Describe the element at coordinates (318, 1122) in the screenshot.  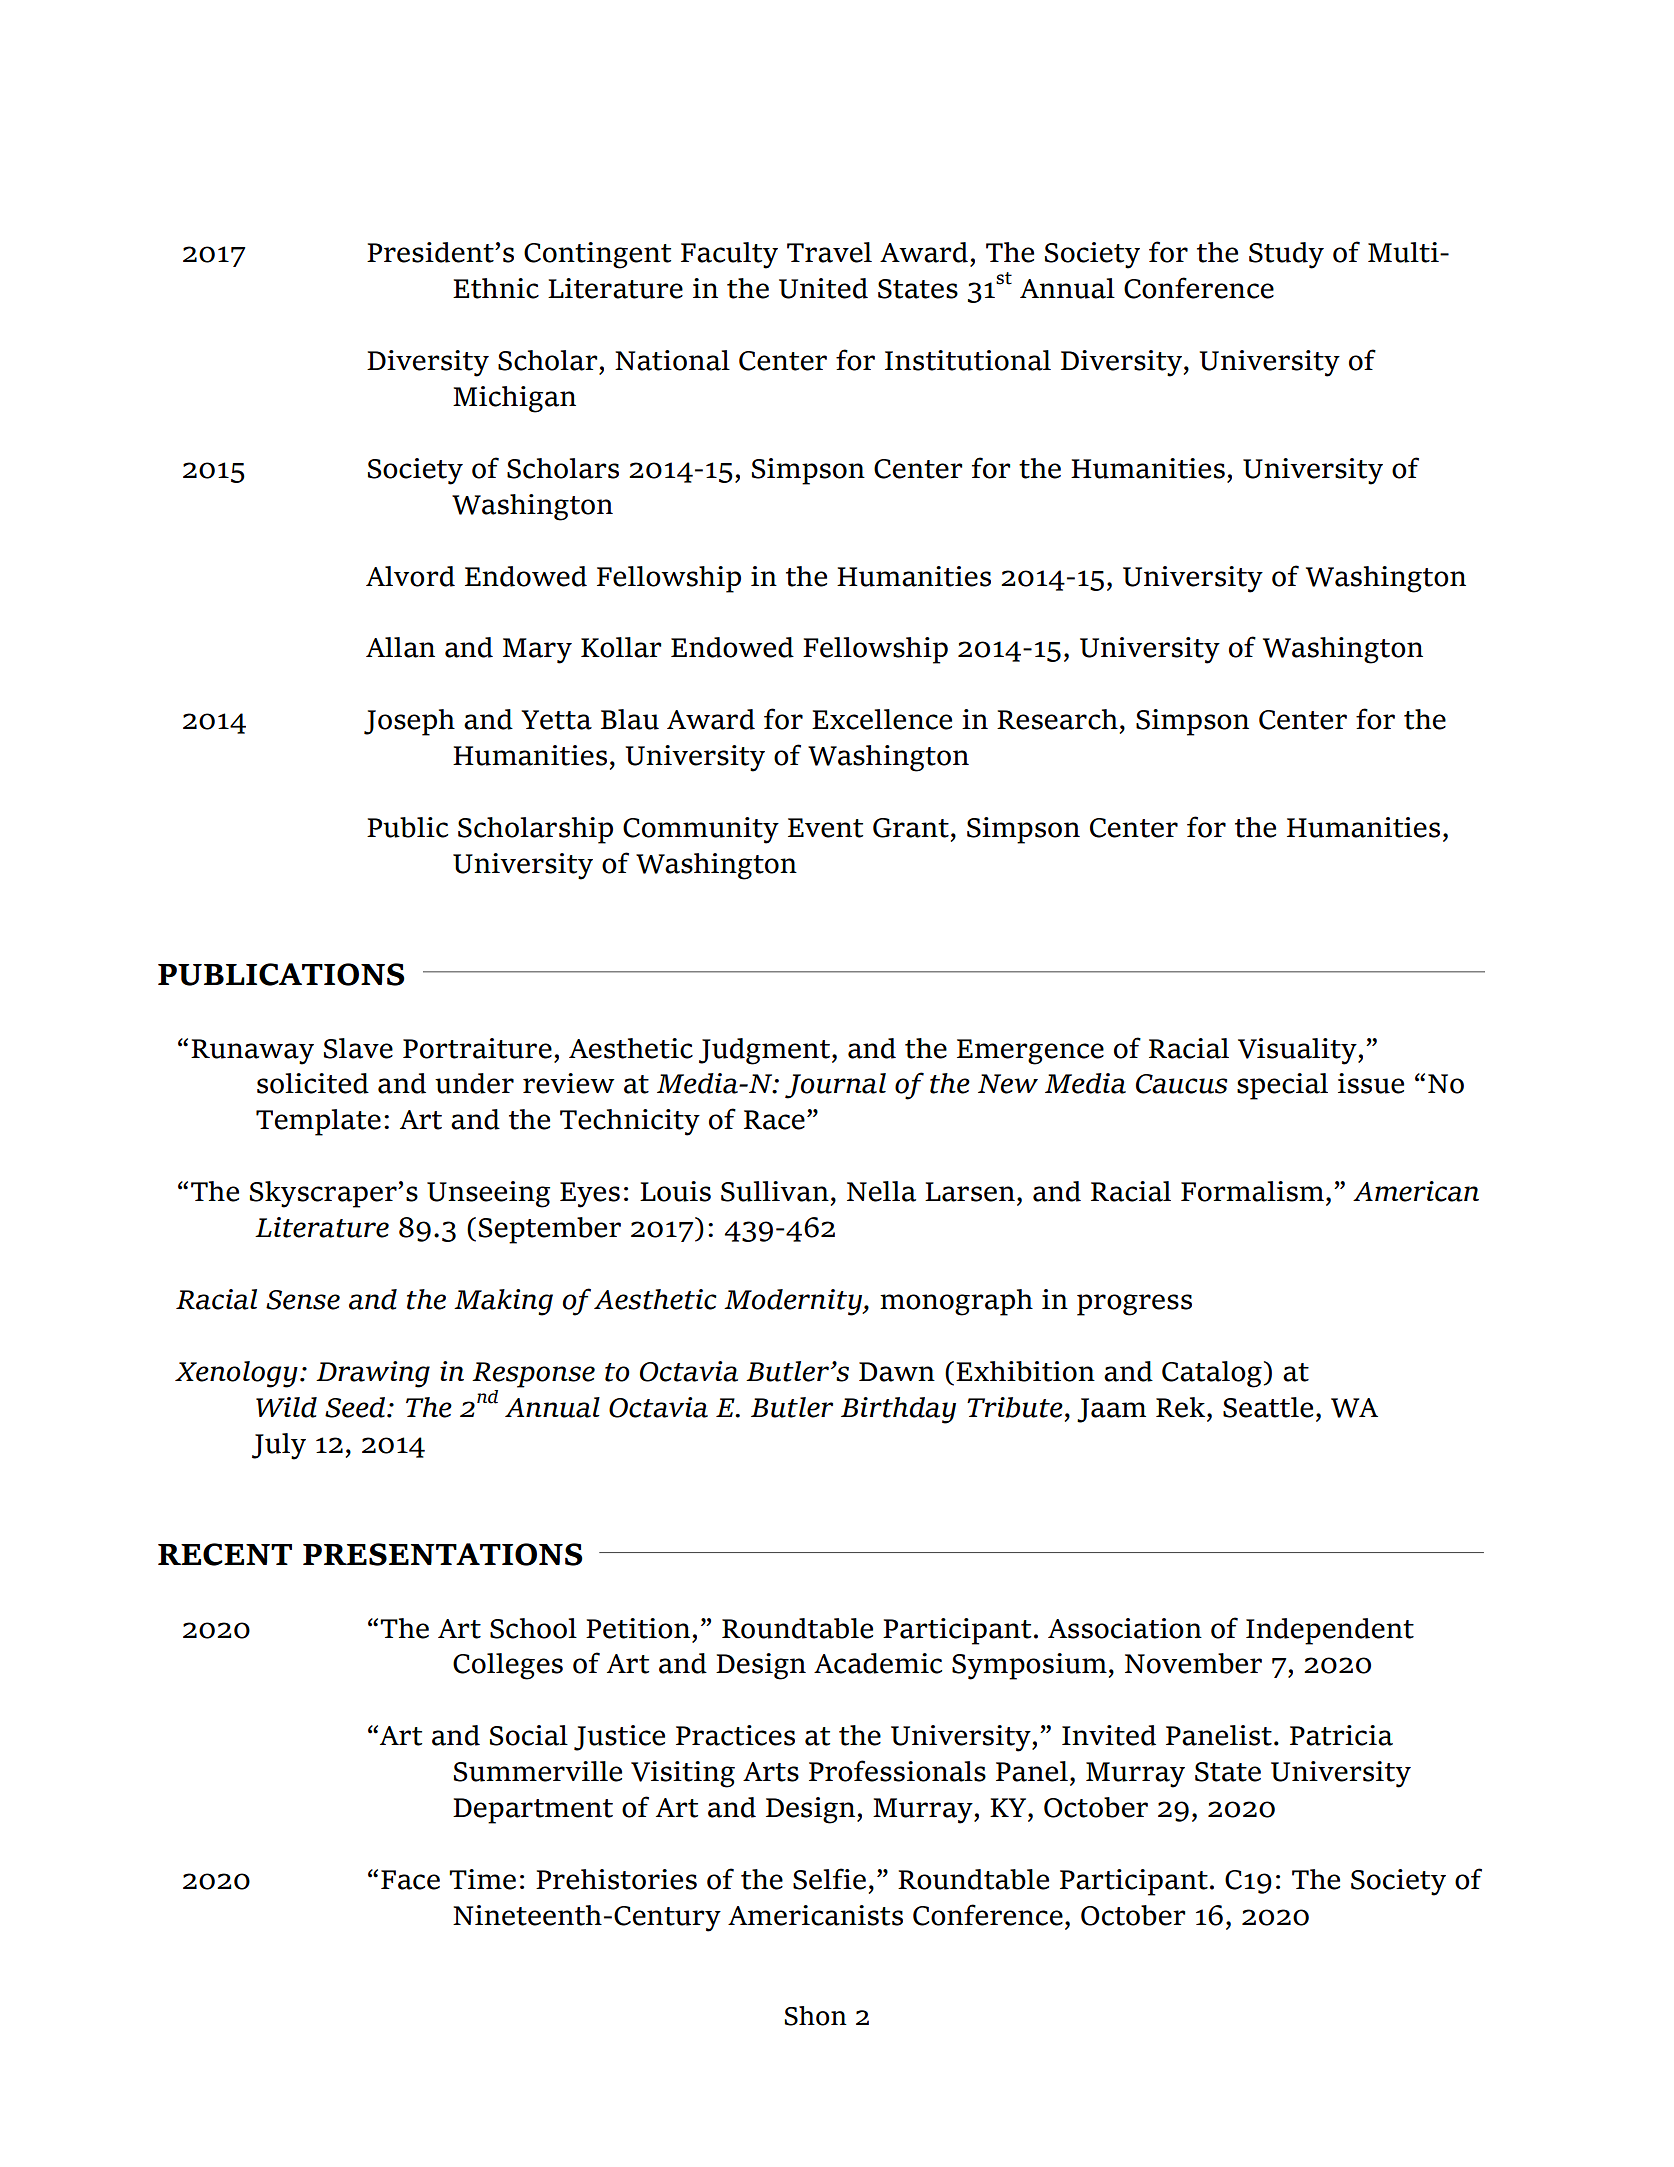
I see `Template` at that location.
